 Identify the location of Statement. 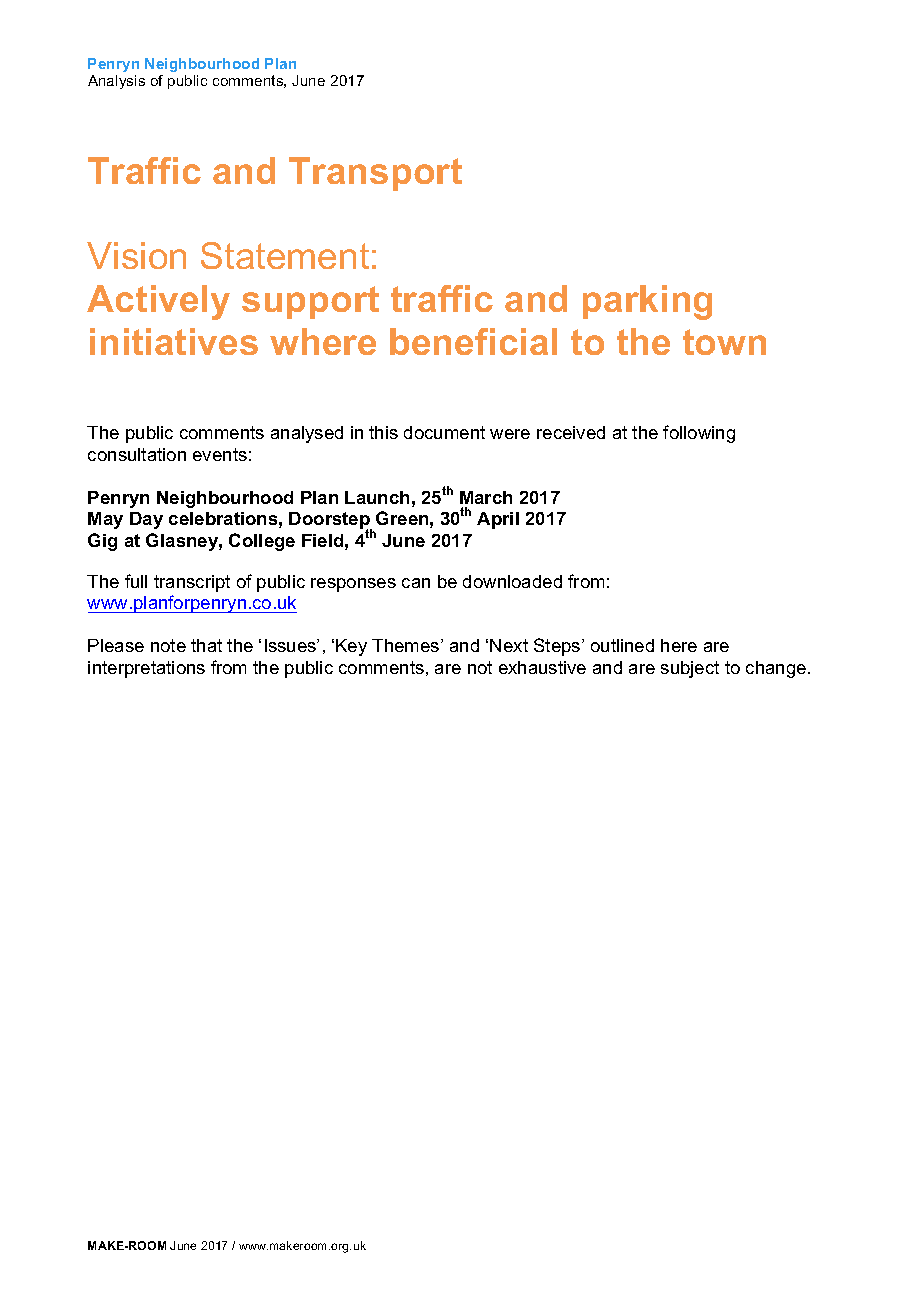
(285, 255).
